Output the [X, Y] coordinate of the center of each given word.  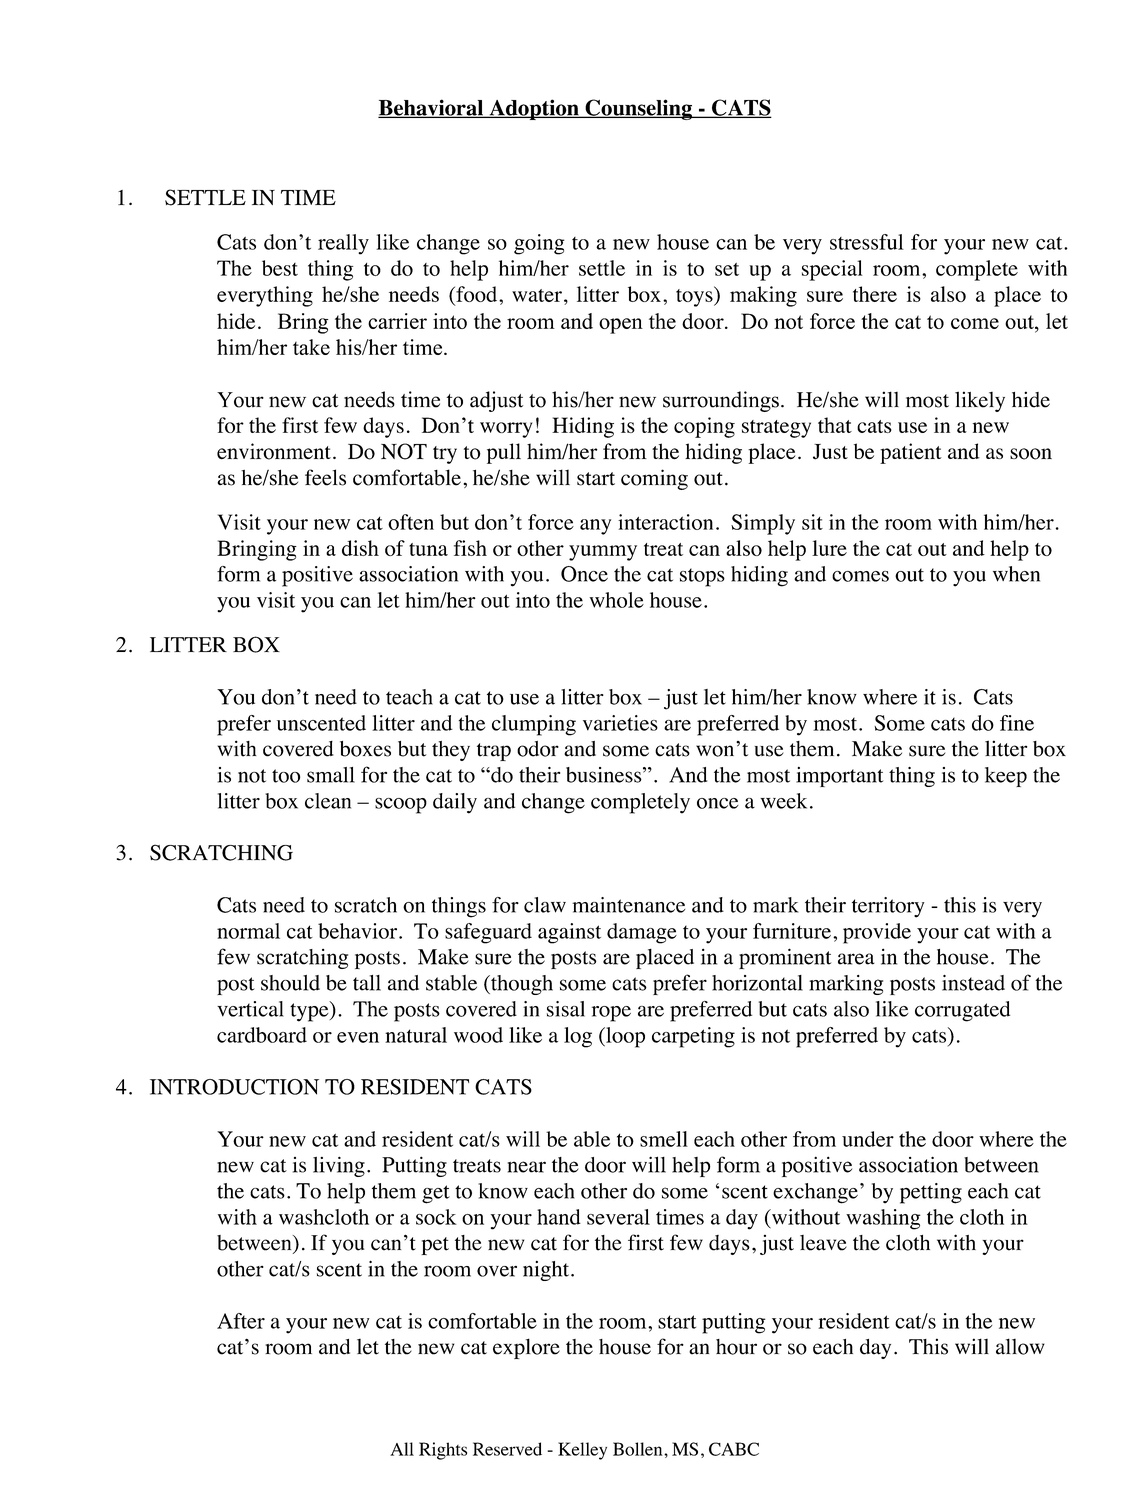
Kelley [582, 1451]
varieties [620, 723]
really [343, 244]
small [331, 775]
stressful [867, 242]
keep [1006, 777]
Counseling [638, 109]
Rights [443, 1451]
